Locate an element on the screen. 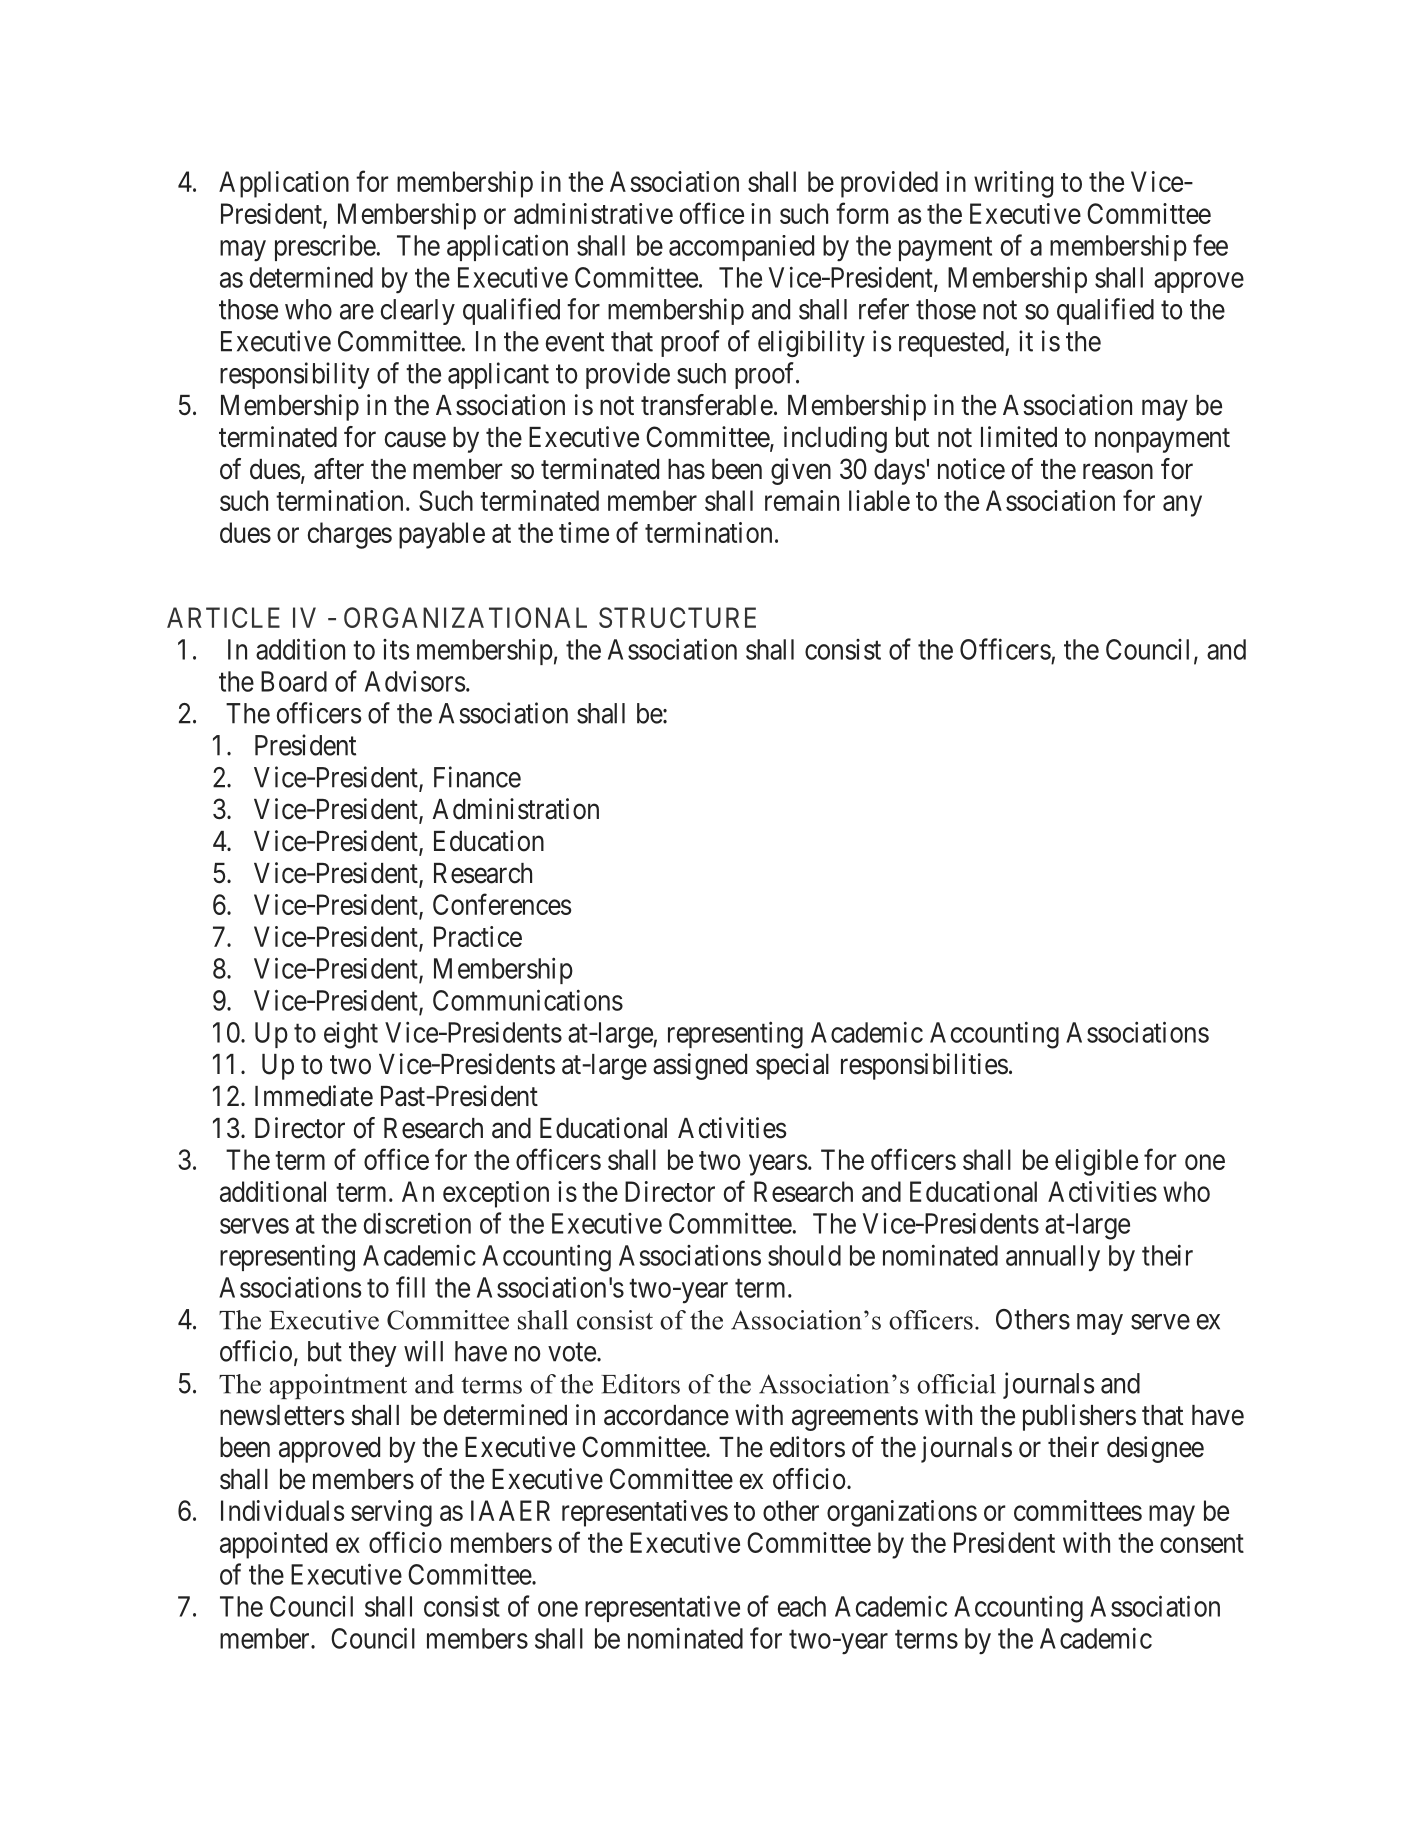 Image resolution: width=1415 pixels, height=1831 pixels. writing is located at coordinates (1013, 184).
